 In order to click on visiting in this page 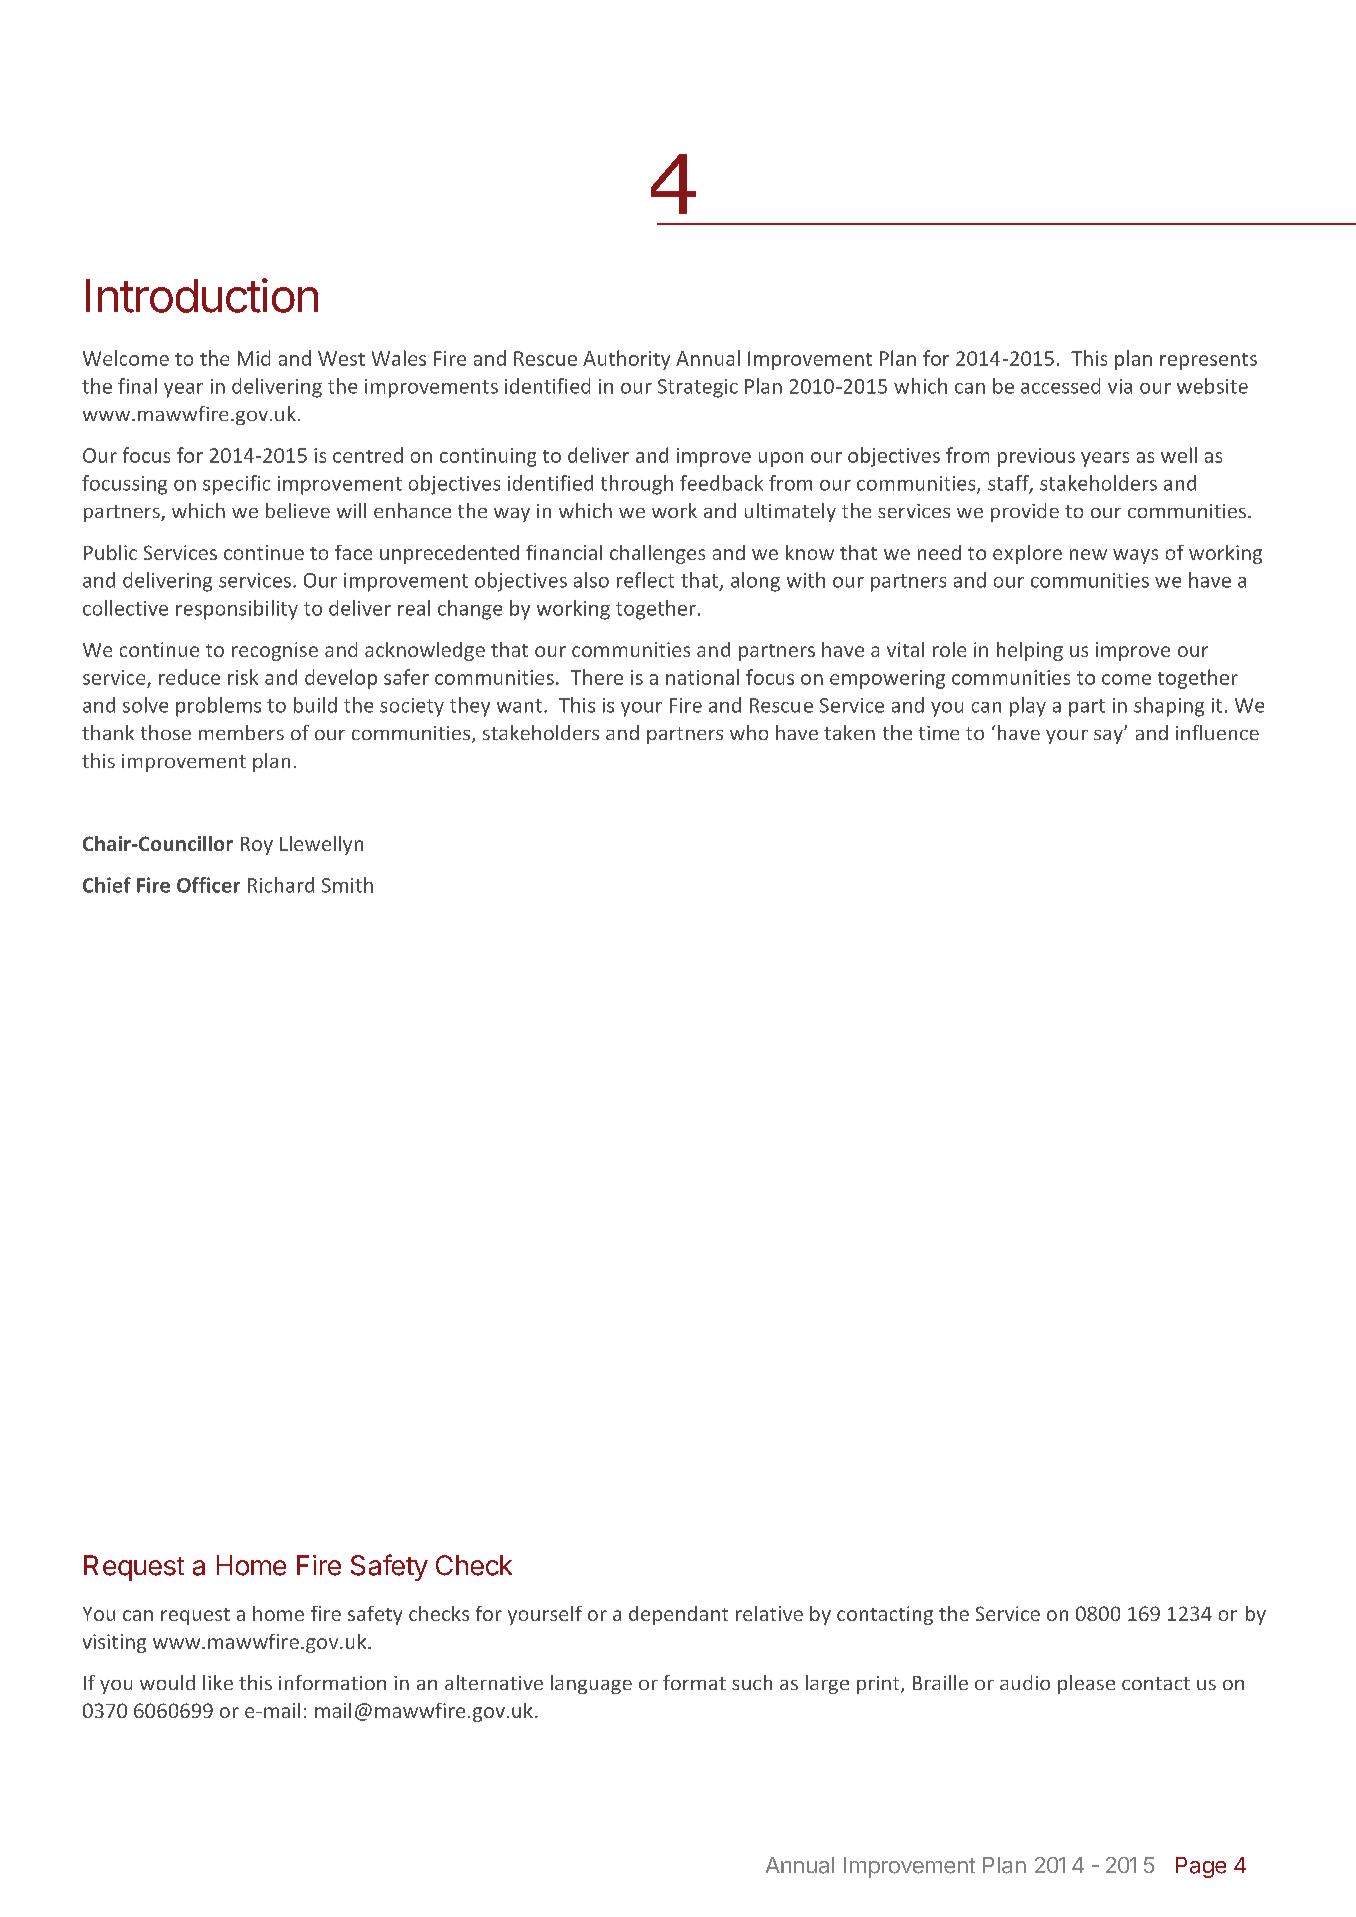, I will do `click(114, 1643)`.
